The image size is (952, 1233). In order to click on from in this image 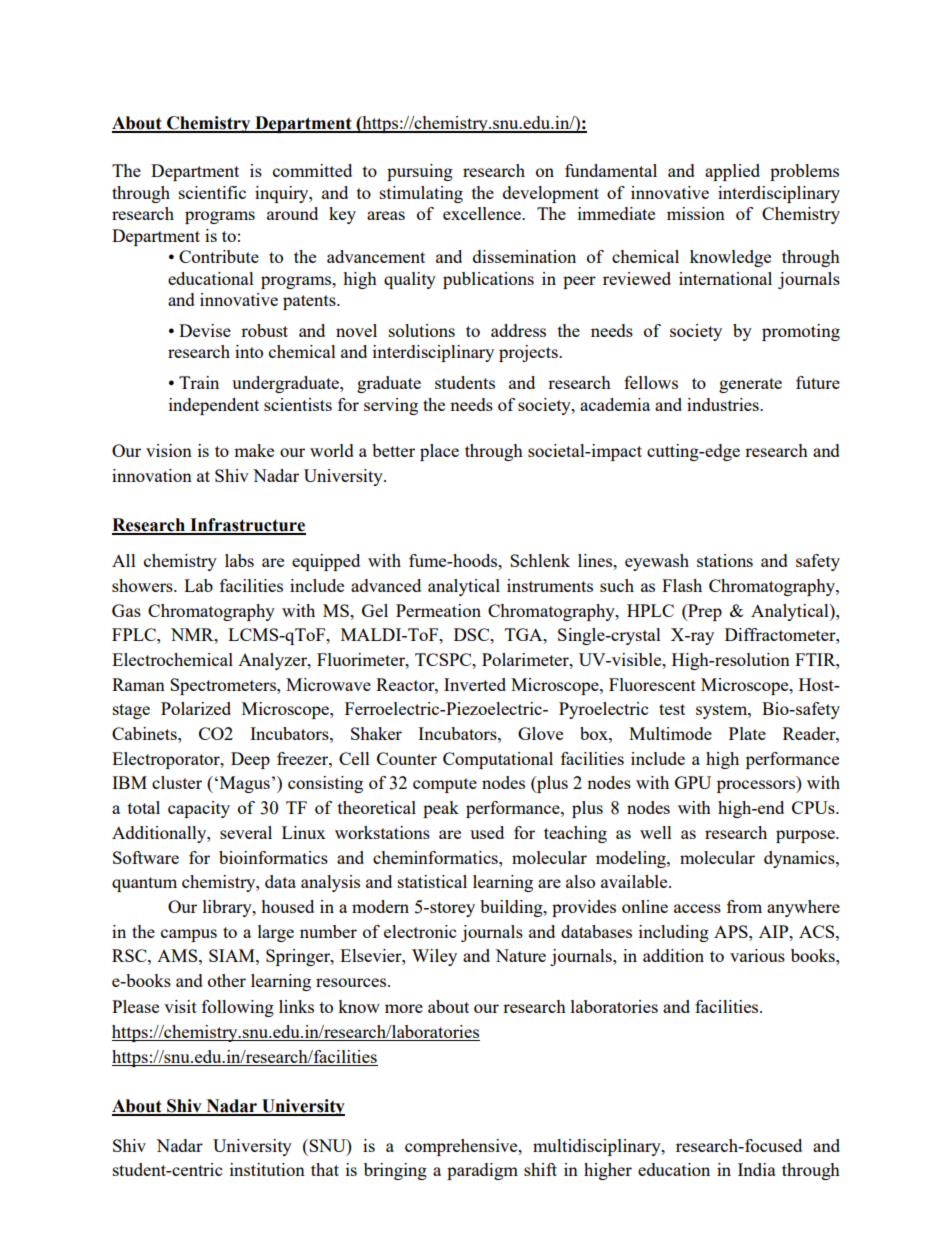, I will do `click(744, 906)`.
